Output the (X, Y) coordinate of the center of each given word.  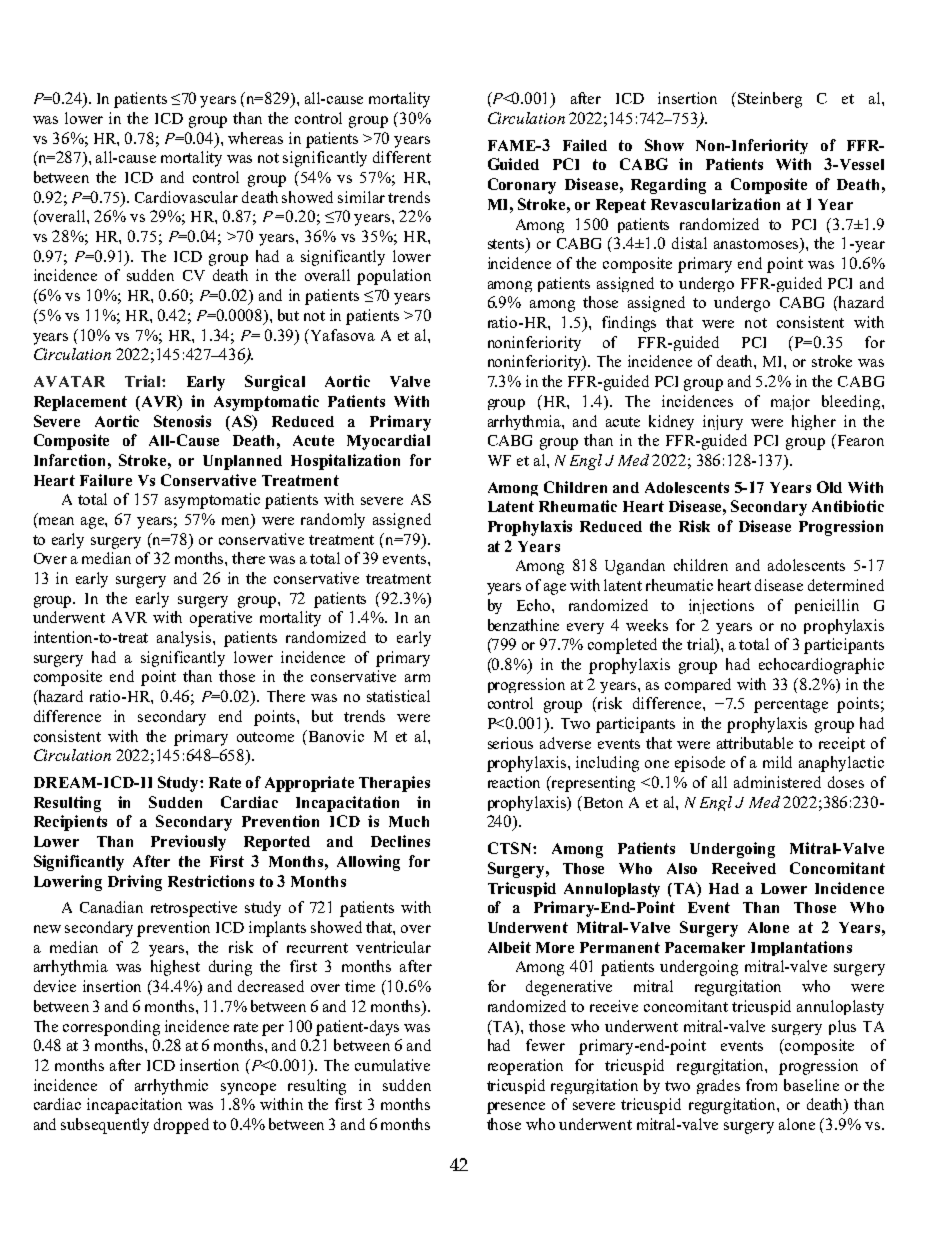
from (761, 1085)
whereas (255, 138)
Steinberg (770, 100)
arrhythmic (171, 1087)
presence (516, 1108)
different (402, 157)
